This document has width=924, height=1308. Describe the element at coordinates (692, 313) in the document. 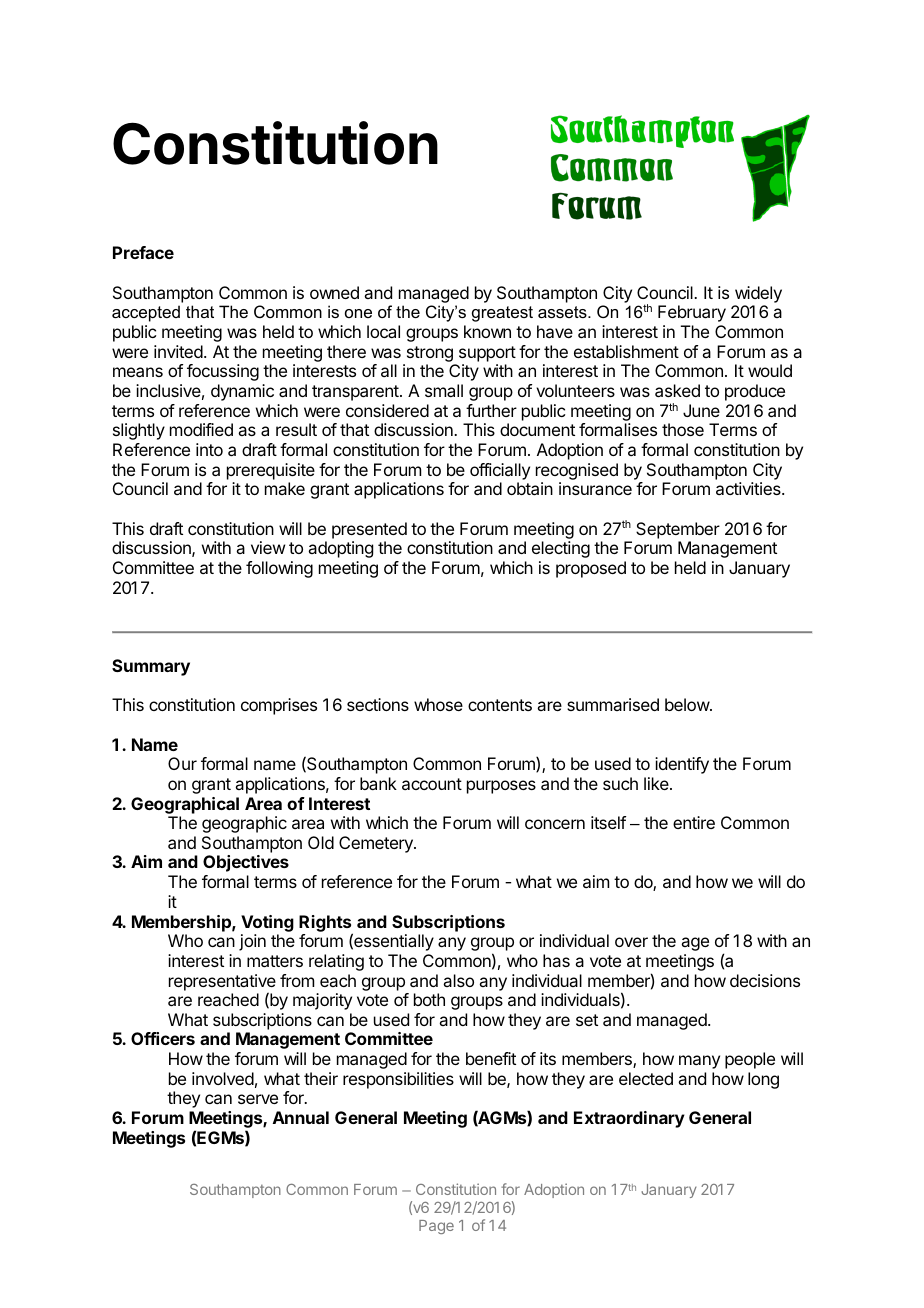

I see `February` at that location.
